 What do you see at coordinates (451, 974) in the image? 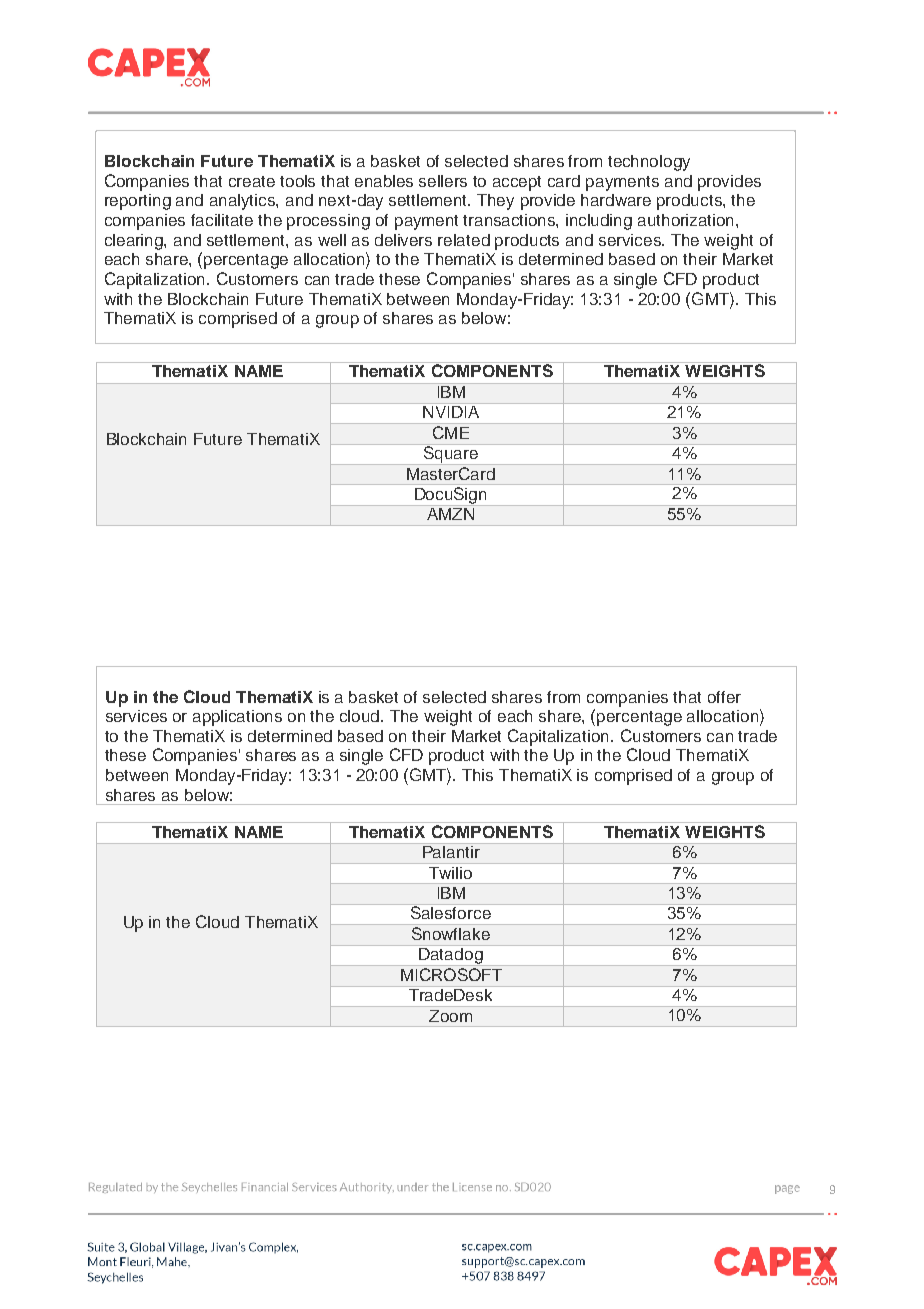
I see `MICROSOFT` at bounding box center [451, 974].
